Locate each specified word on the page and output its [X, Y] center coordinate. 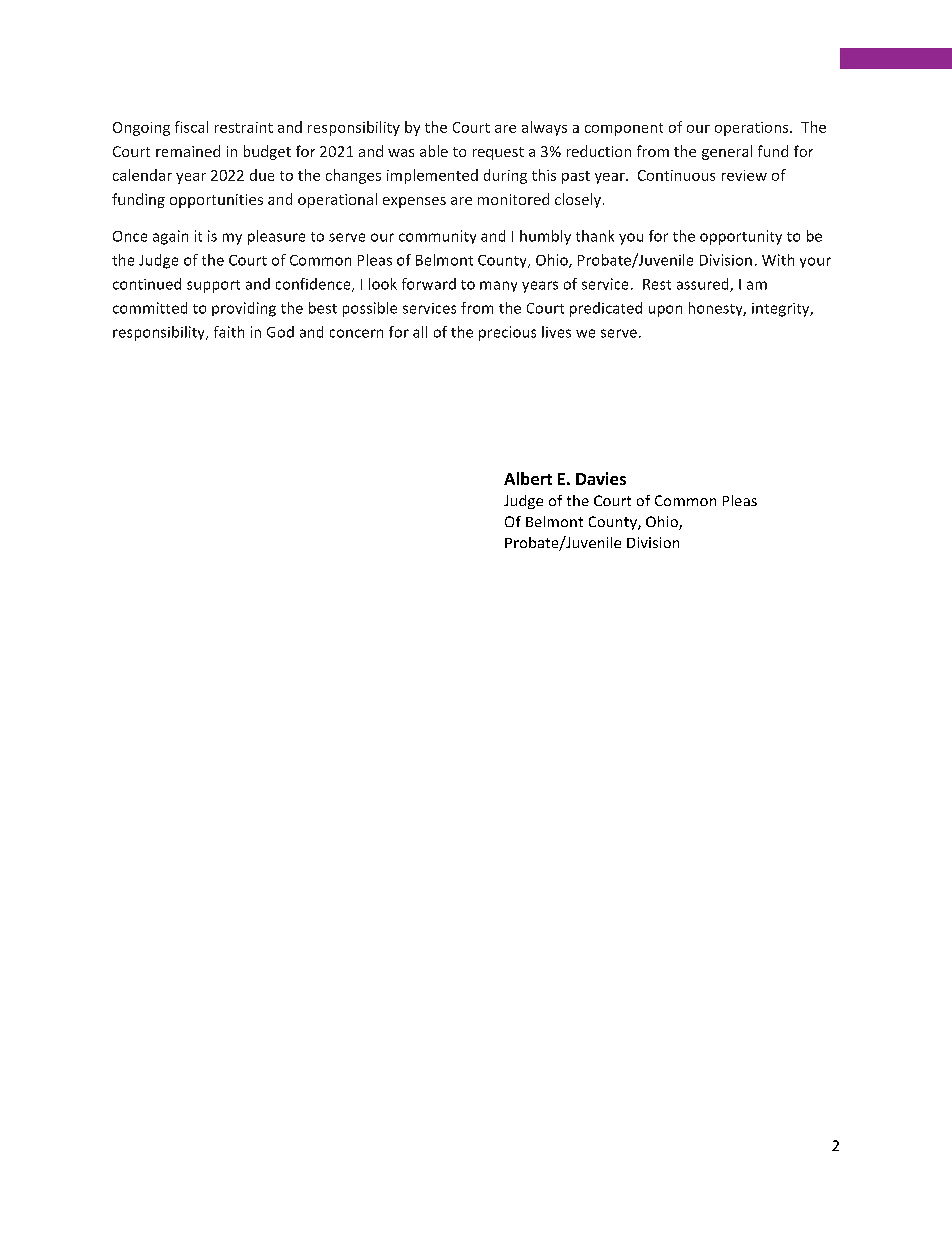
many [498, 286]
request [498, 153]
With [778, 260]
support [213, 286]
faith [229, 332]
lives [556, 332]
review [744, 175]
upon [665, 311]
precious [507, 333]
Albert [528, 478]
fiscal [191, 127]
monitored [513, 199]
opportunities [216, 201]
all [420, 332]
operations [753, 129]
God [280, 332]
